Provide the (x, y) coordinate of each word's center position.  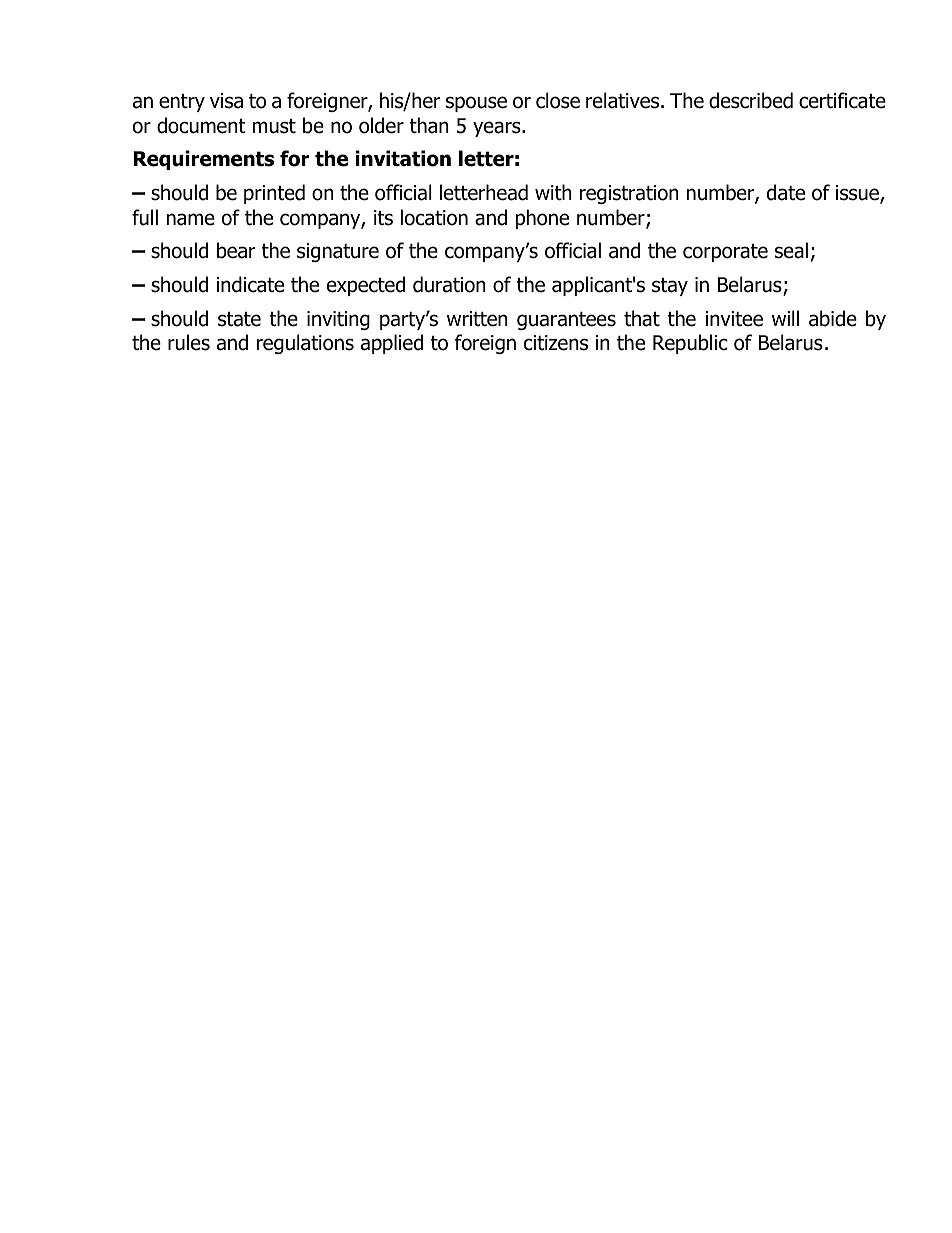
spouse (476, 104)
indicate (250, 284)
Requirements (203, 160)
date (786, 192)
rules (189, 342)
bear (236, 250)
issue (858, 194)
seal (791, 250)
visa (226, 101)
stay (670, 287)
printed (274, 194)
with (553, 192)
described (751, 100)
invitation (403, 158)
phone (542, 219)
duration (449, 284)
